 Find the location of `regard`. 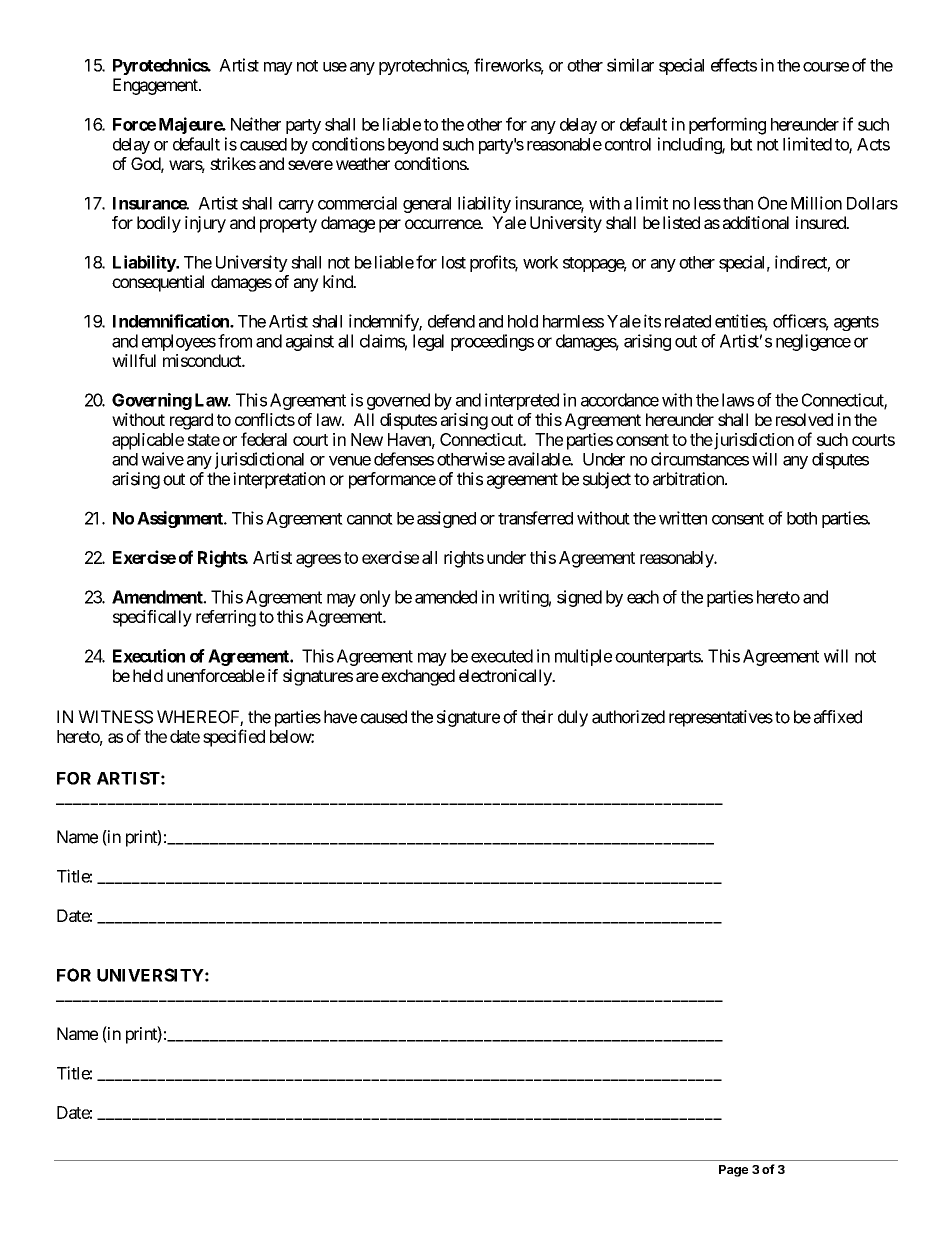

regard is located at coordinates (191, 421).
